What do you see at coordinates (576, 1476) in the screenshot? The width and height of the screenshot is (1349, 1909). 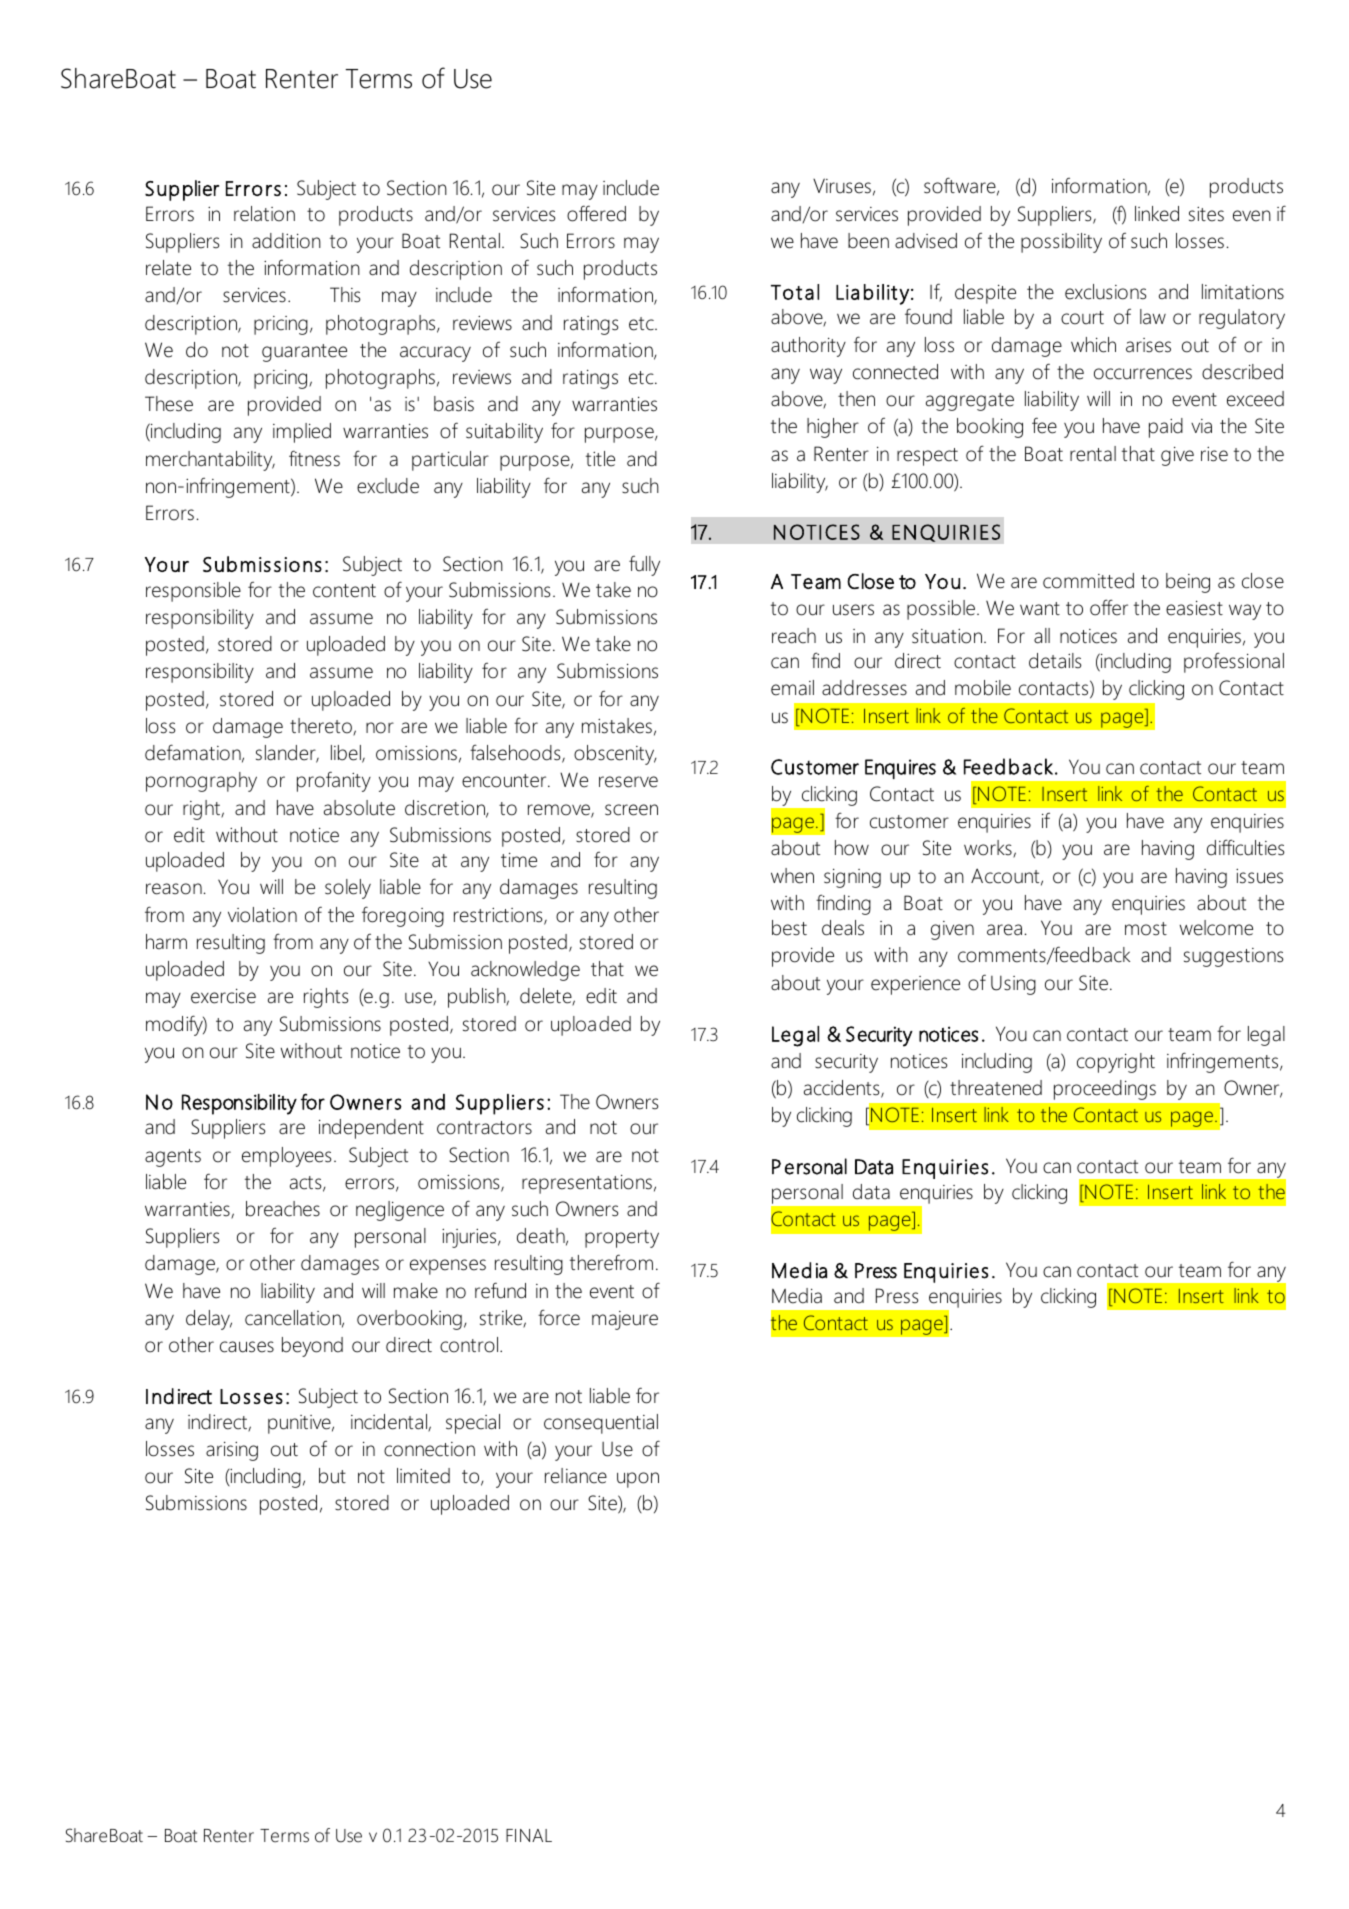 I see `reliance` at bounding box center [576, 1476].
